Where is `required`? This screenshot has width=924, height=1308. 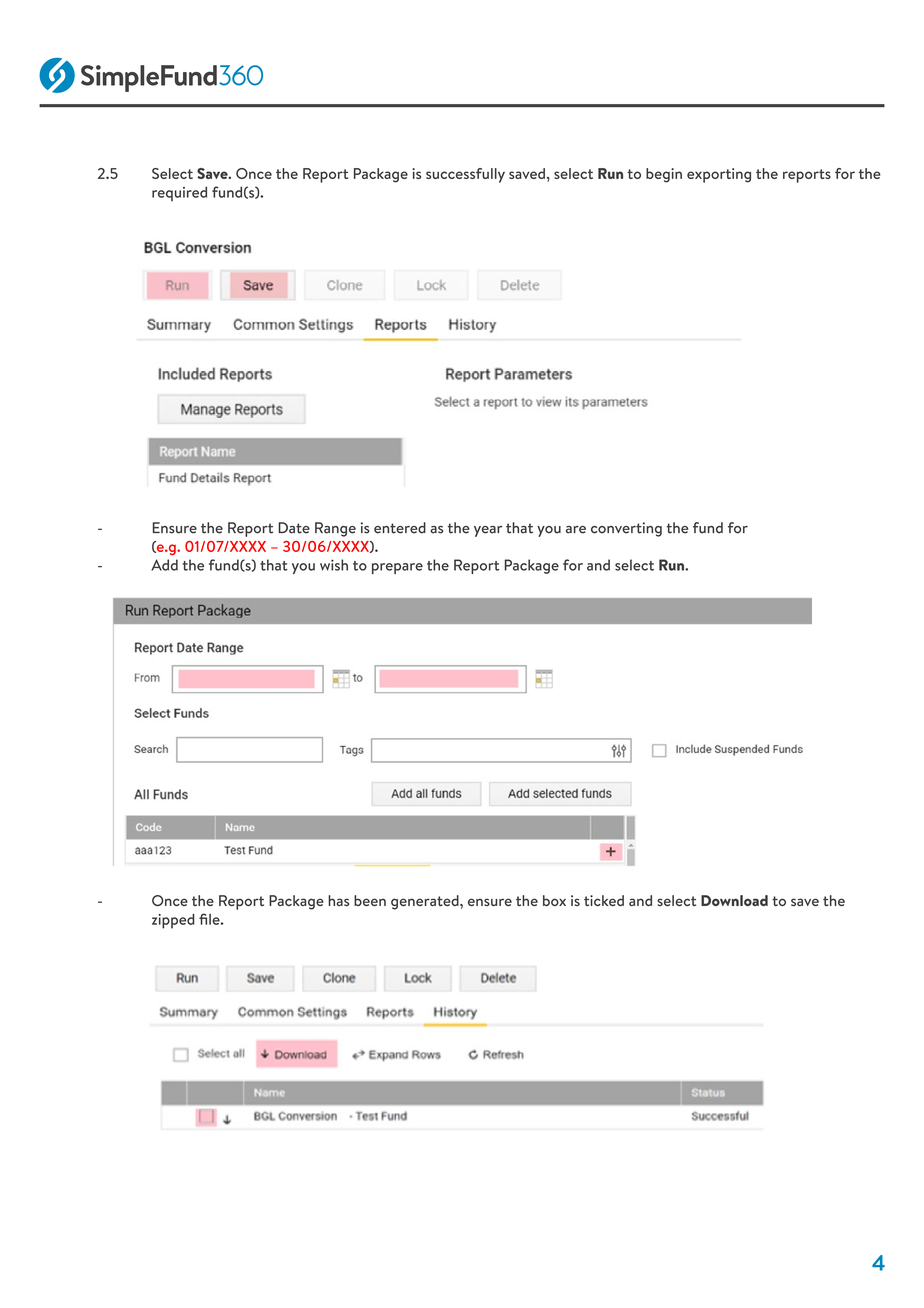
required is located at coordinates (179, 193).
